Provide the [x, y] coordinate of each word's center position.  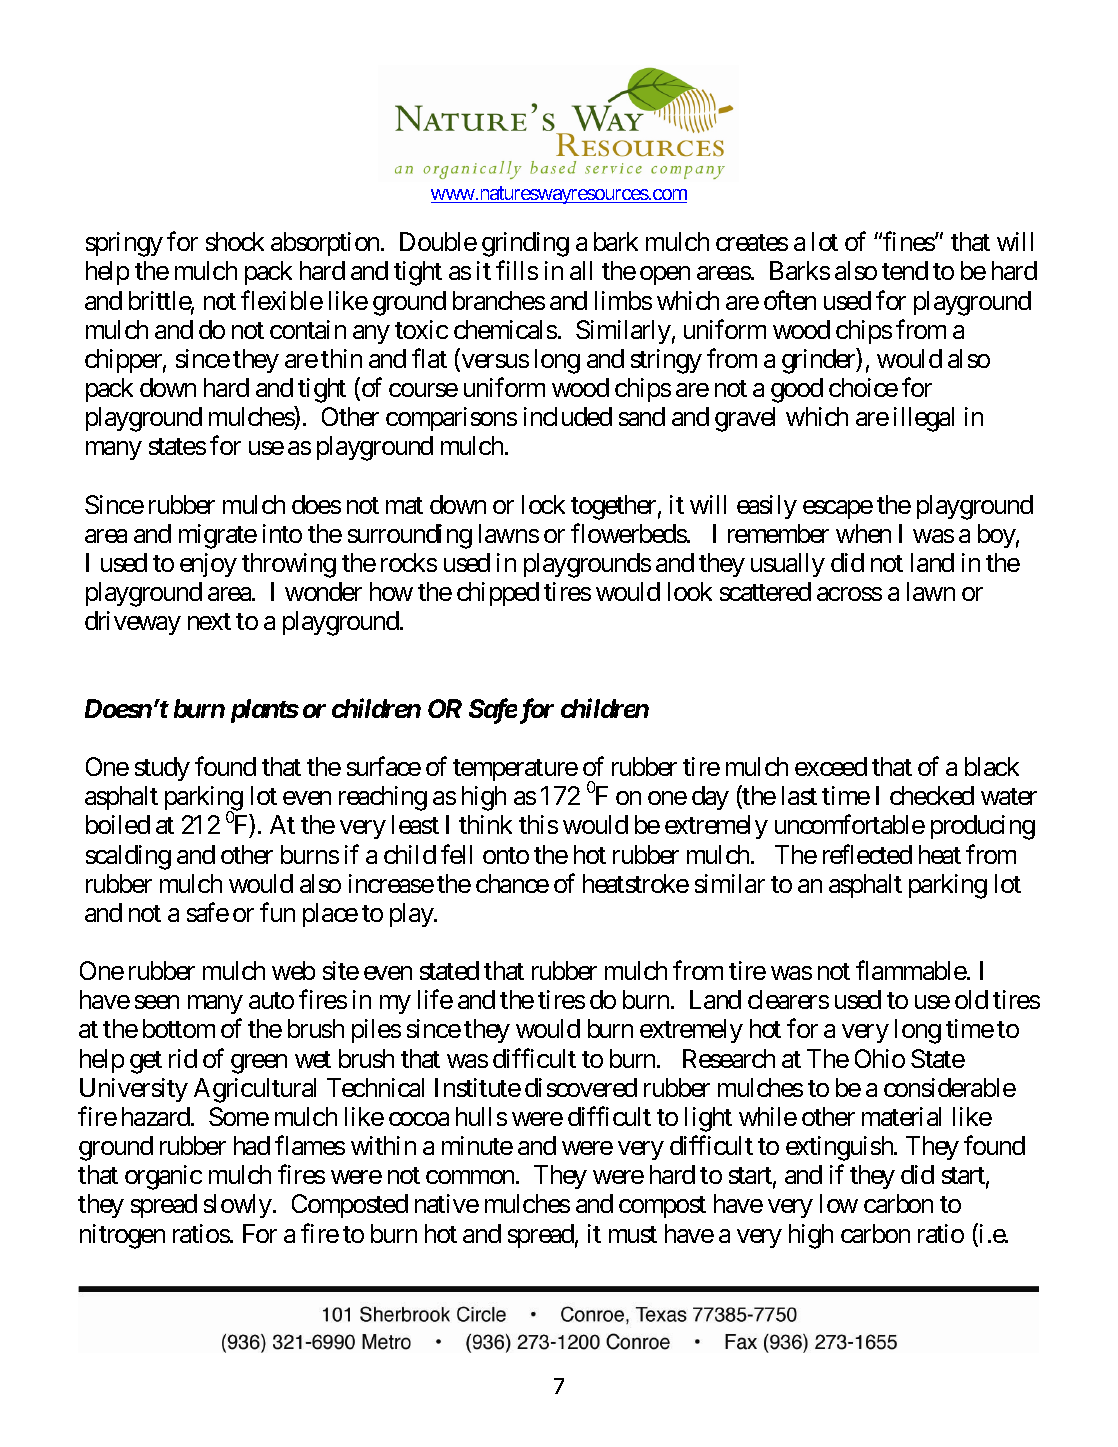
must [633, 1234]
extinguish [840, 1148]
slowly [238, 1206]
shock [235, 241]
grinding [525, 244]
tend [905, 270]
